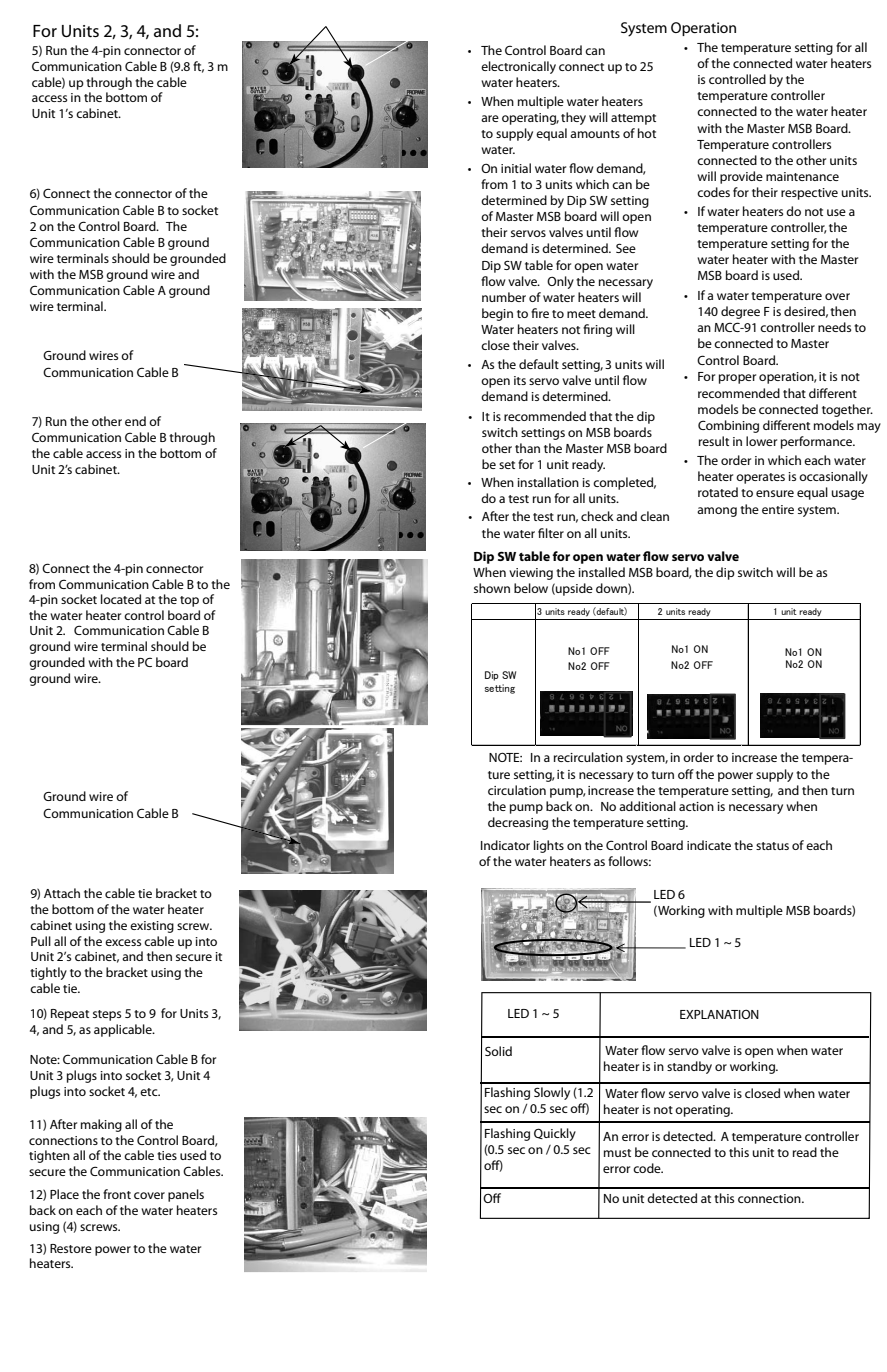 This page has width=887, height=1372. Describe the element at coordinates (490, 118) in the page. I see `are` at that location.
